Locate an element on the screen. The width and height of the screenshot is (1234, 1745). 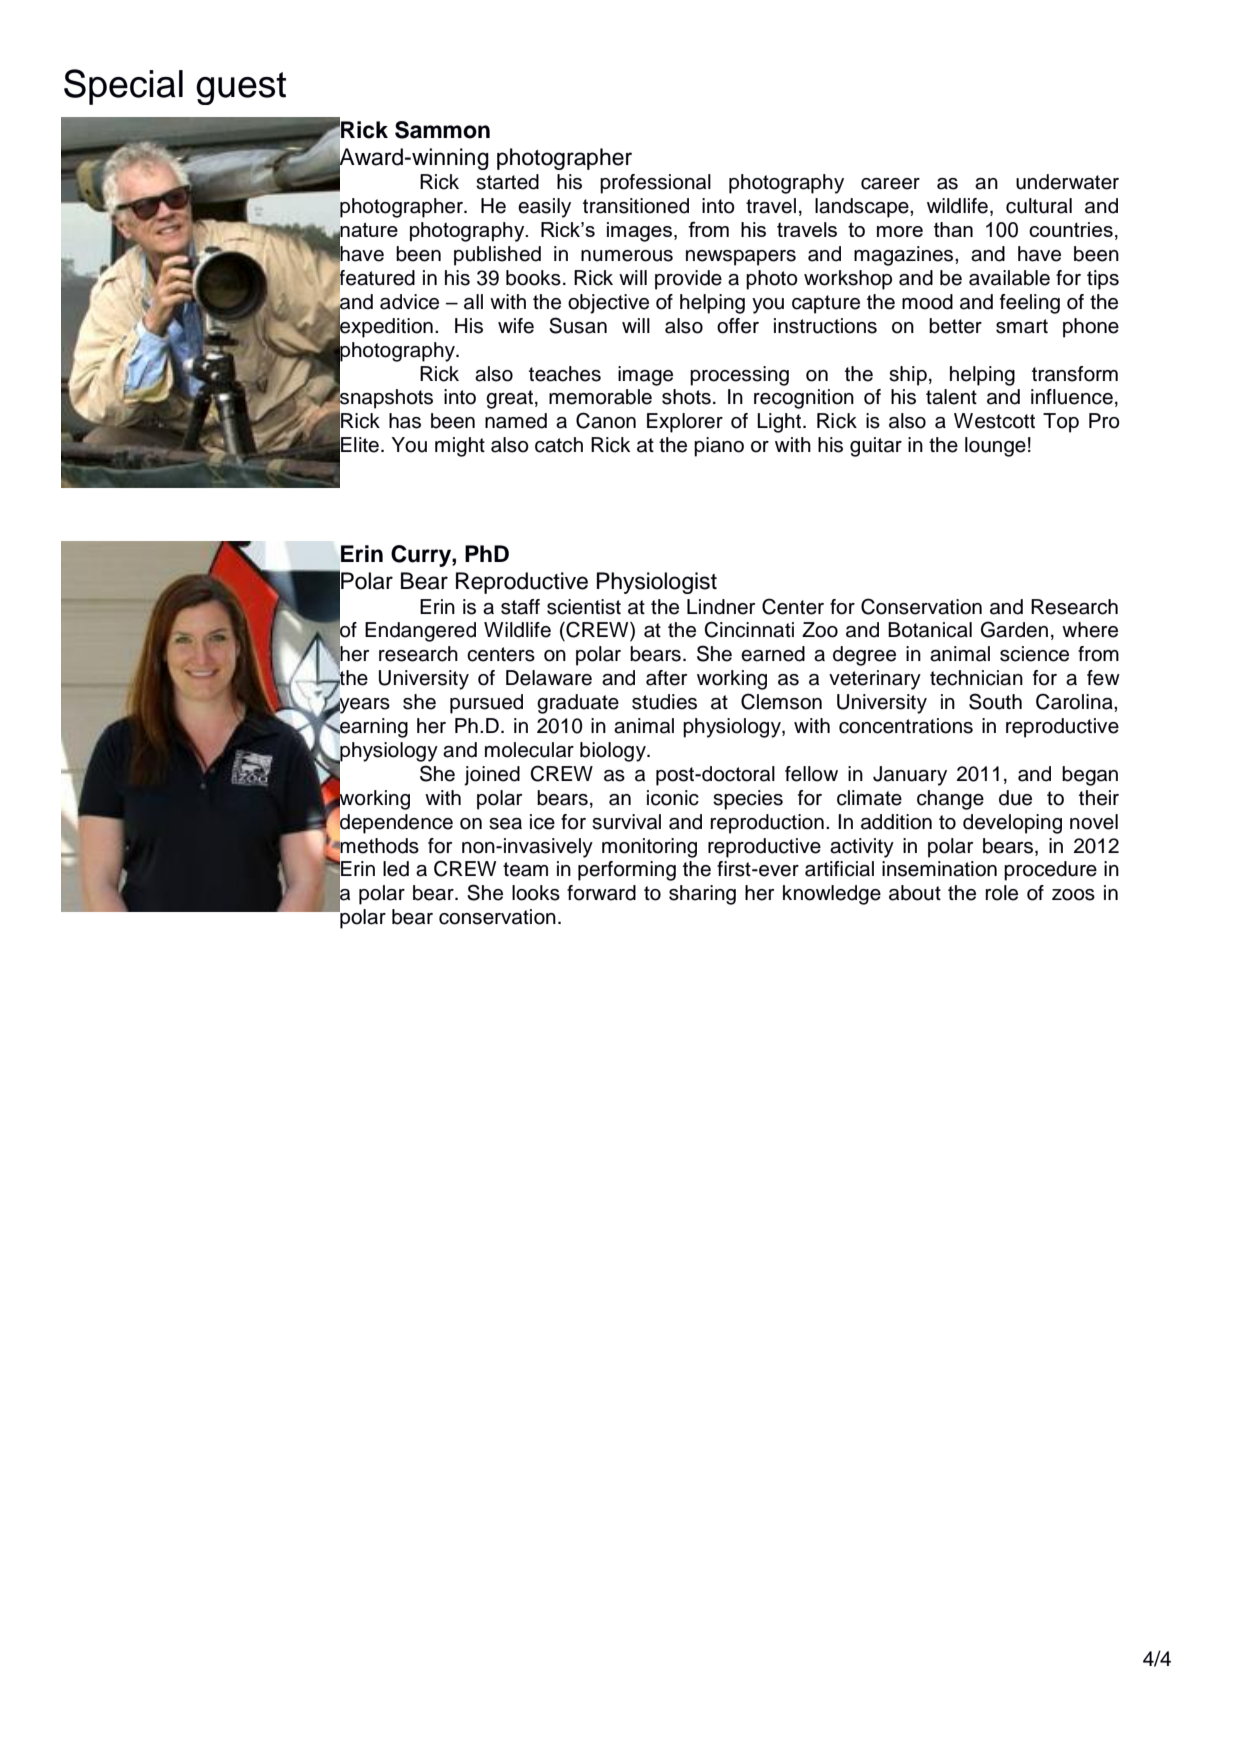
team is located at coordinates (525, 869).
